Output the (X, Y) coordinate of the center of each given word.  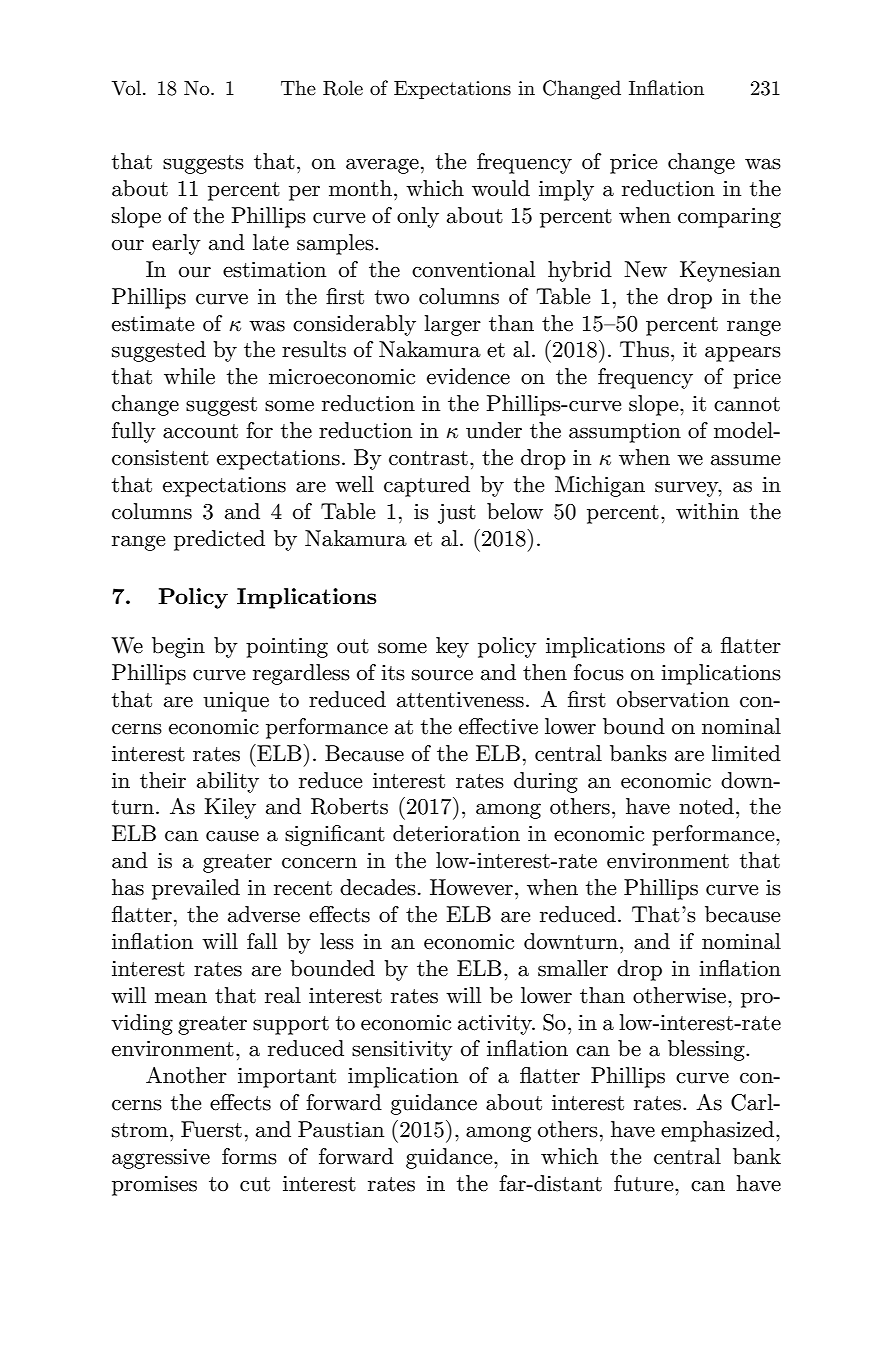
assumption (625, 433)
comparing (729, 218)
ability (228, 782)
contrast (428, 458)
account (200, 431)
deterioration (456, 833)
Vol (126, 88)
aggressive (161, 1159)
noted (706, 806)
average (382, 166)
